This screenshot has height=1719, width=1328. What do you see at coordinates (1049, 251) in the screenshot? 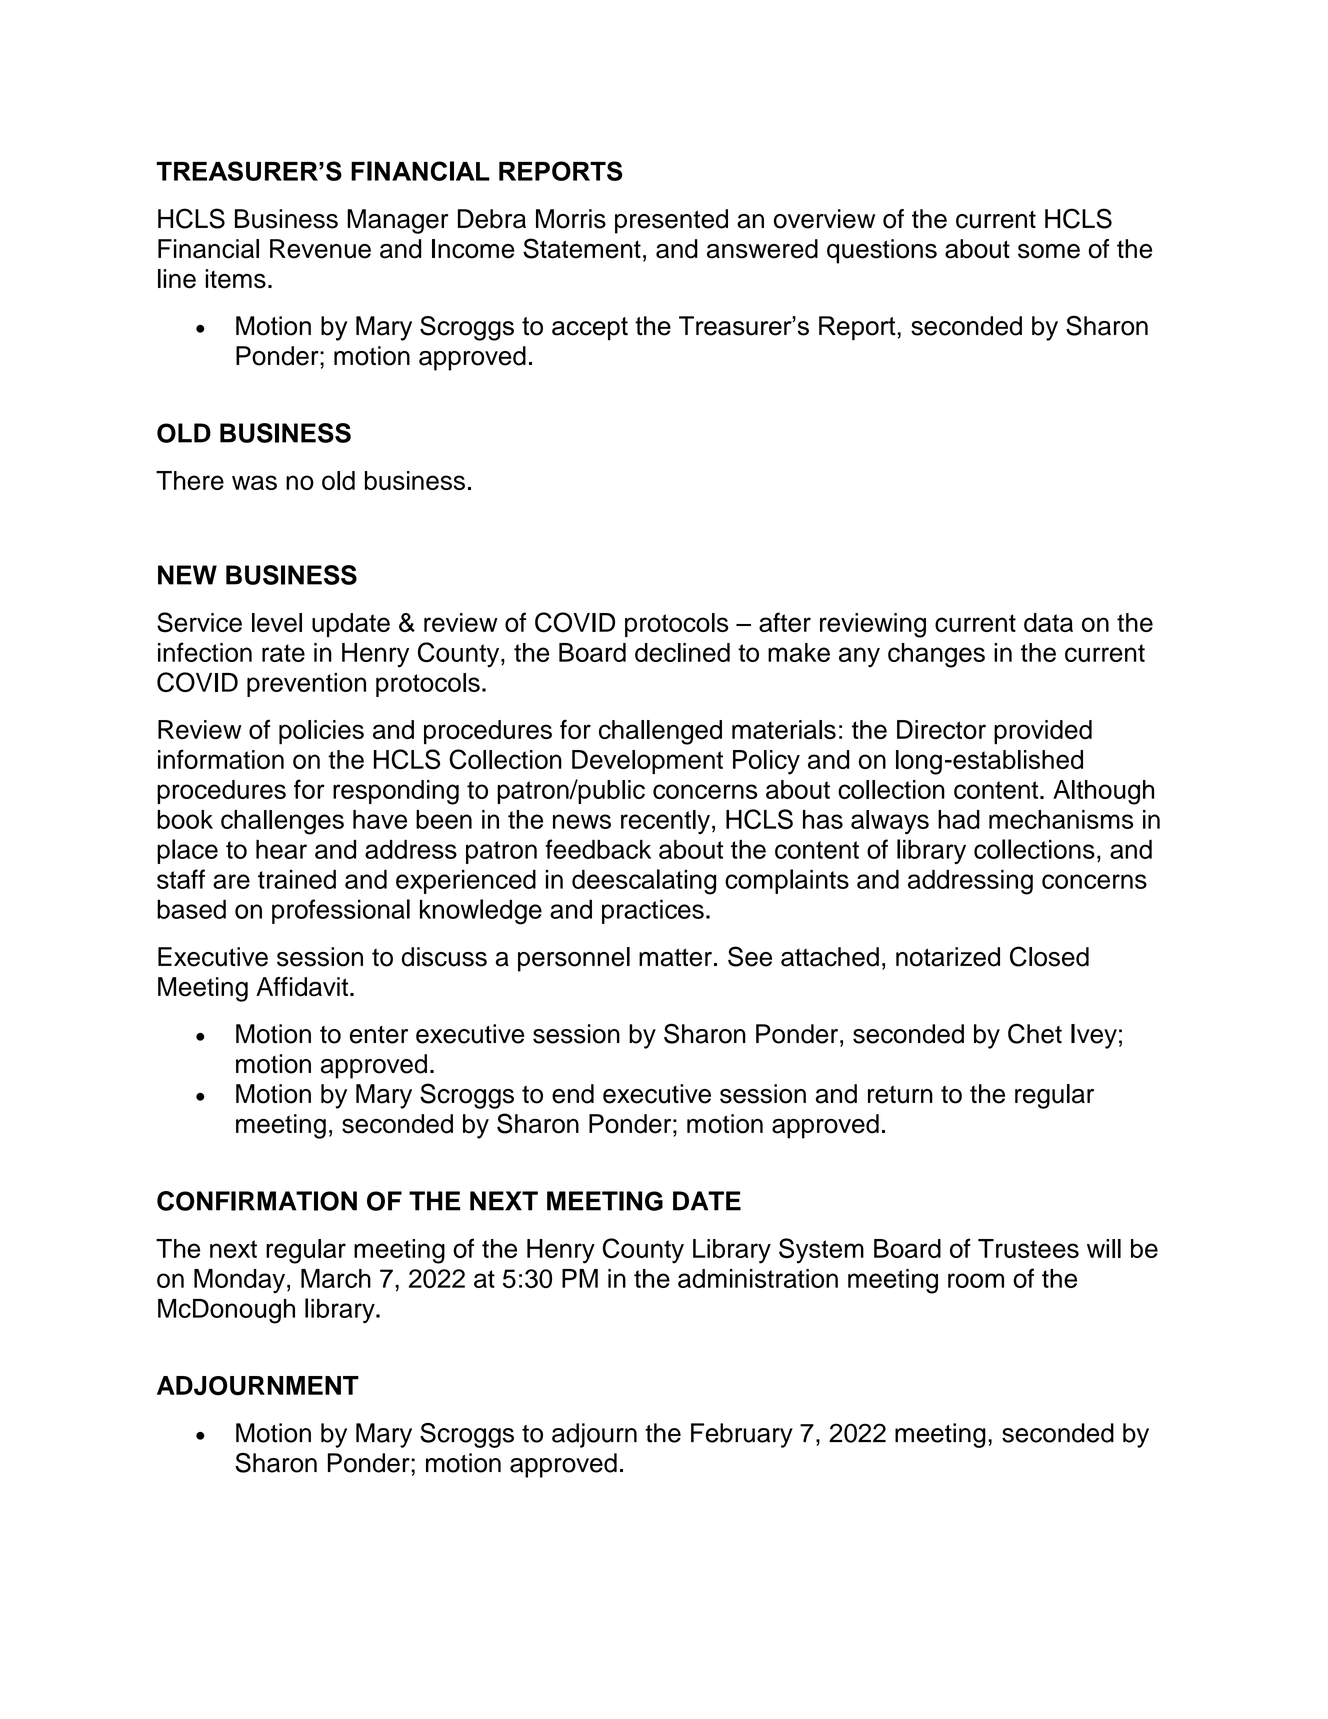
I see `some` at bounding box center [1049, 251].
